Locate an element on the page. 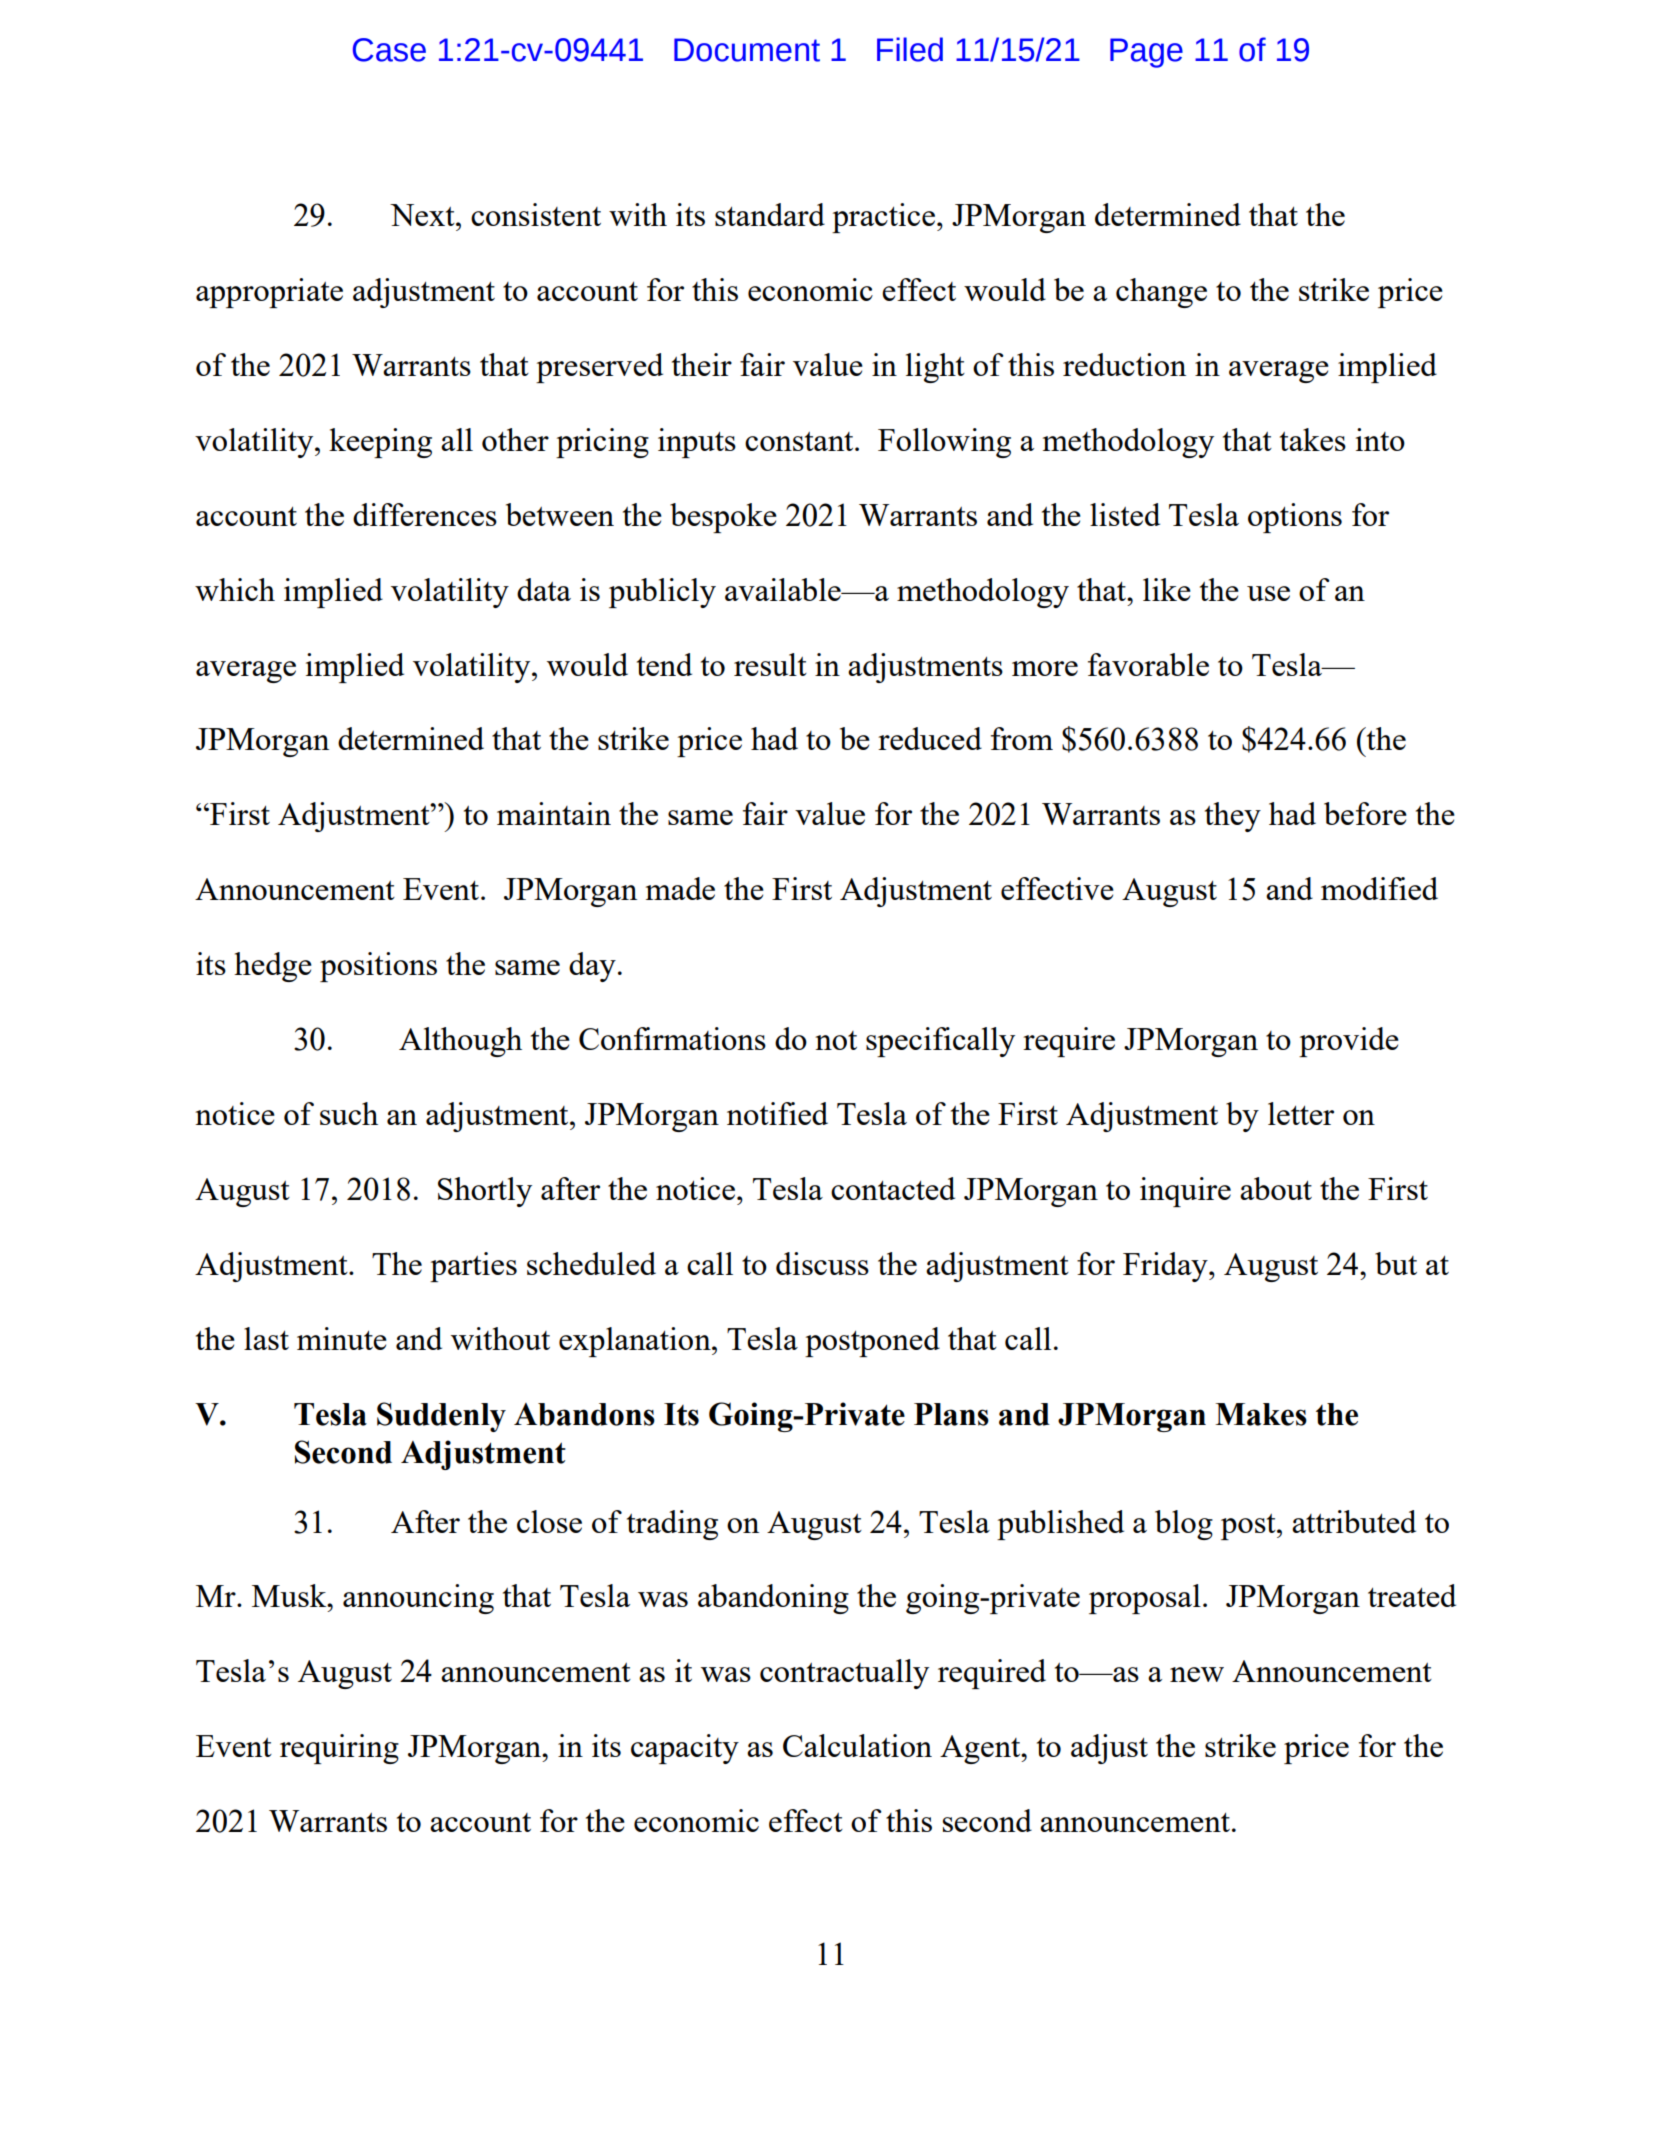  made is located at coordinates (680, 888).
